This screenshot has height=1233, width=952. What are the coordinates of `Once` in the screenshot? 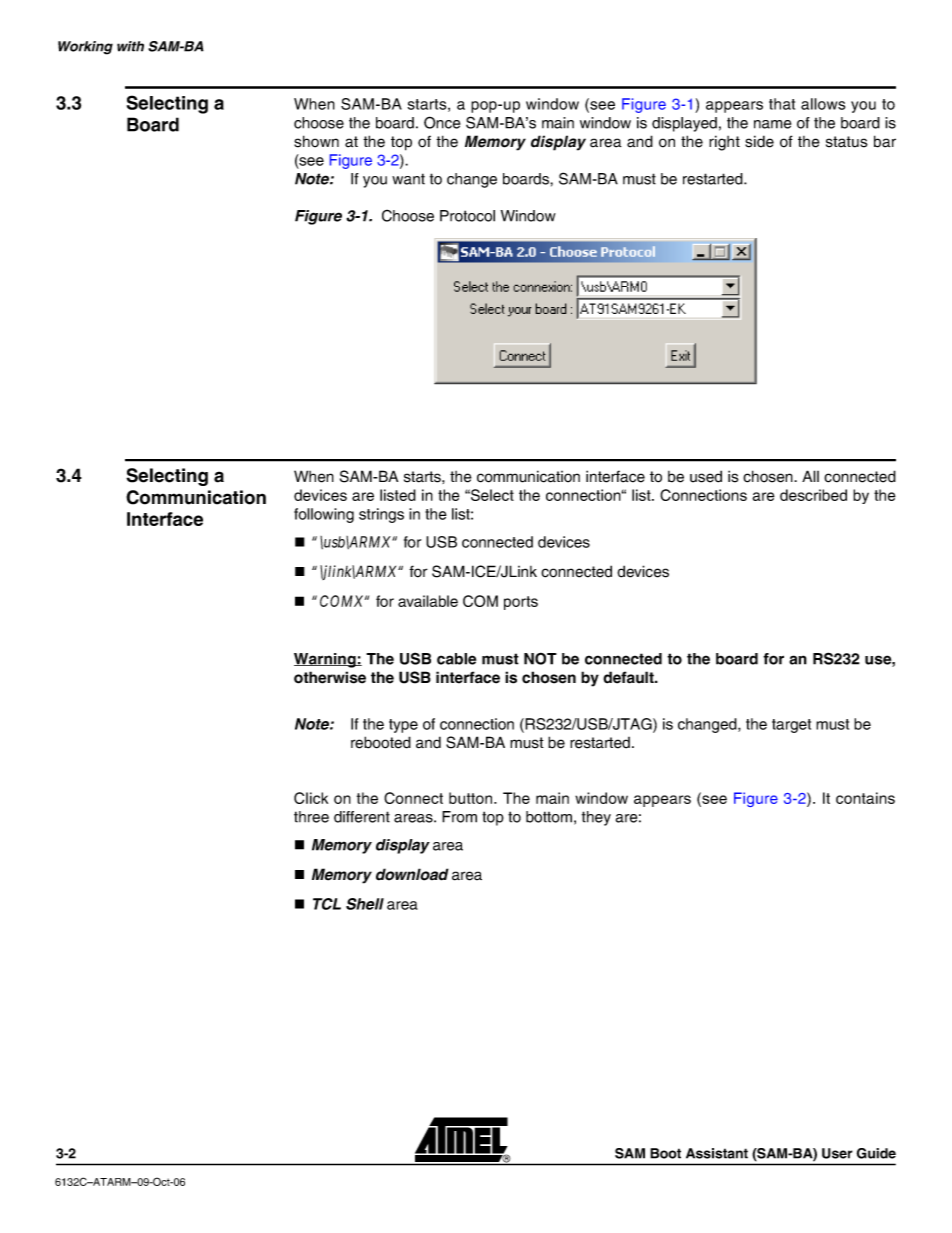 It's located at (442, 122).
